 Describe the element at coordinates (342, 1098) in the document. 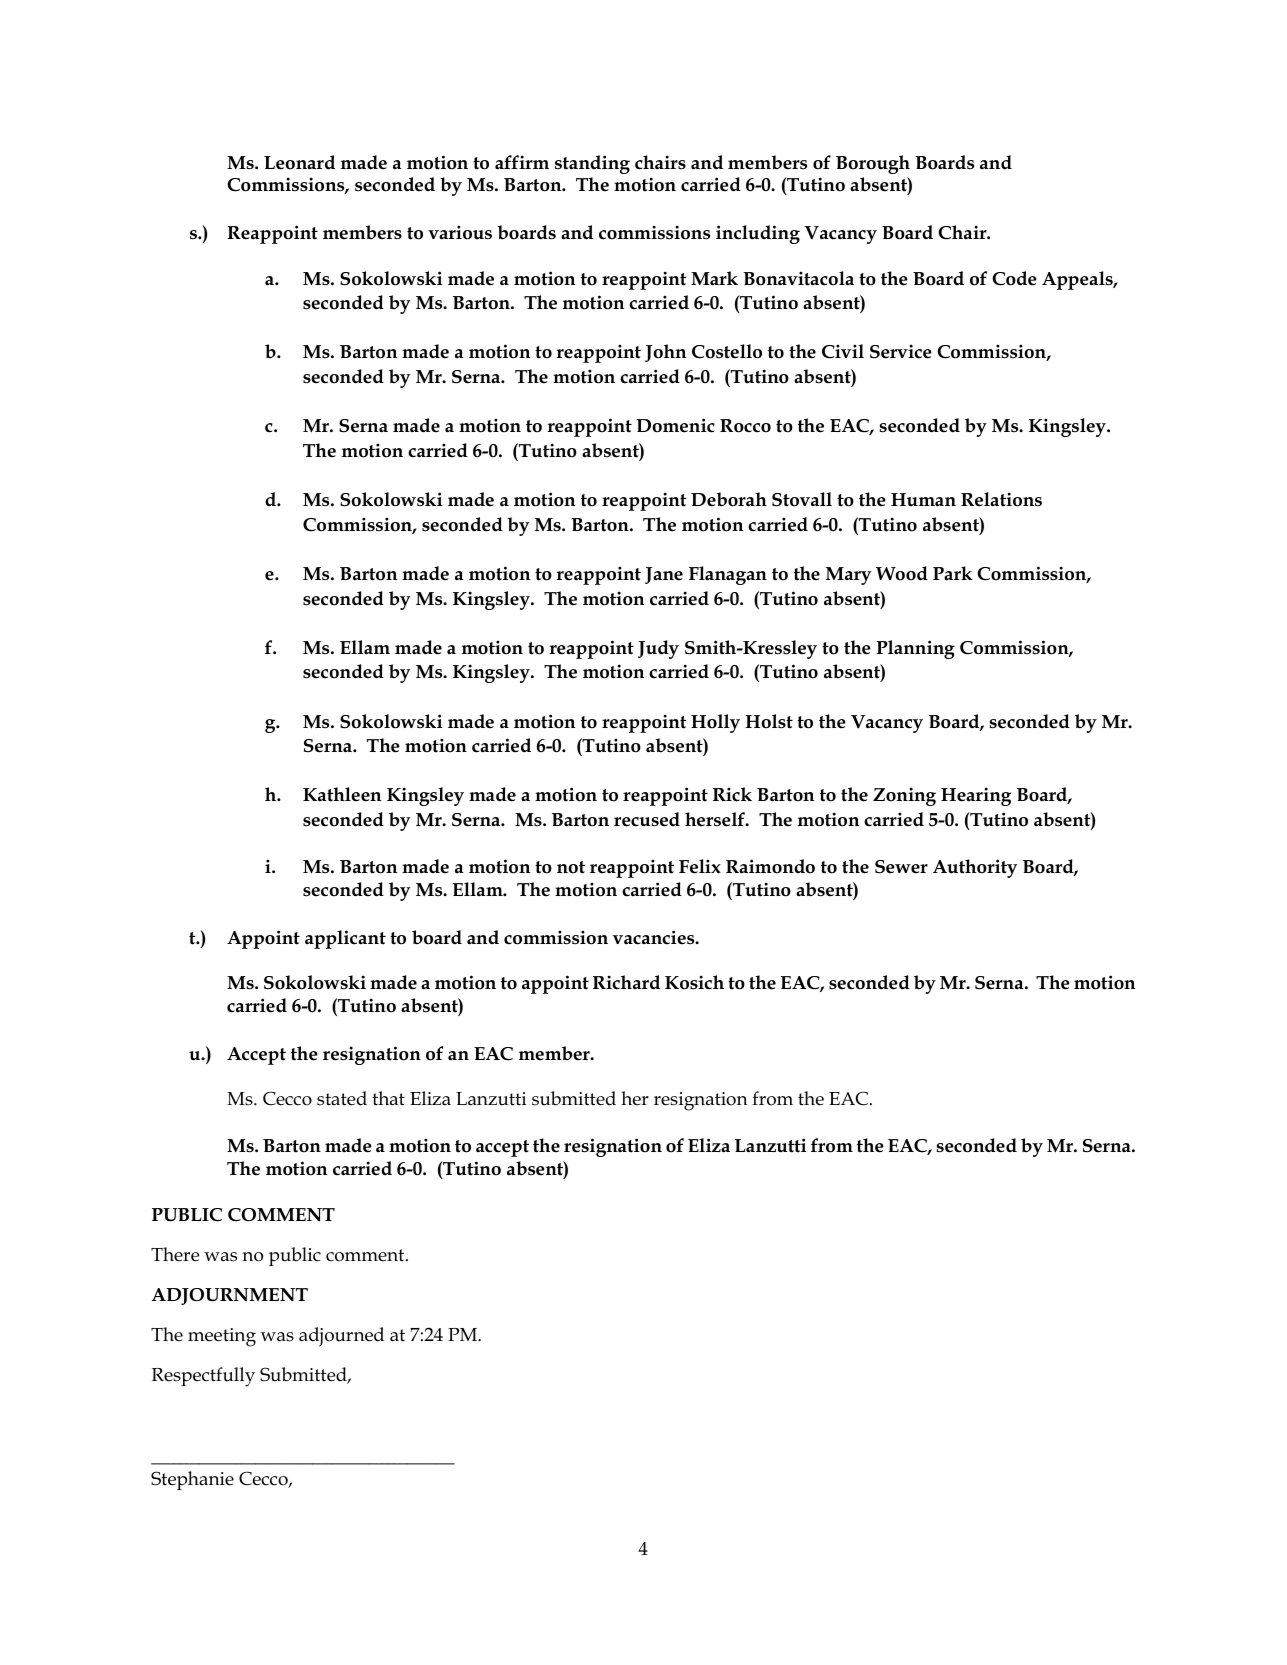

I see `stated` at that location.
